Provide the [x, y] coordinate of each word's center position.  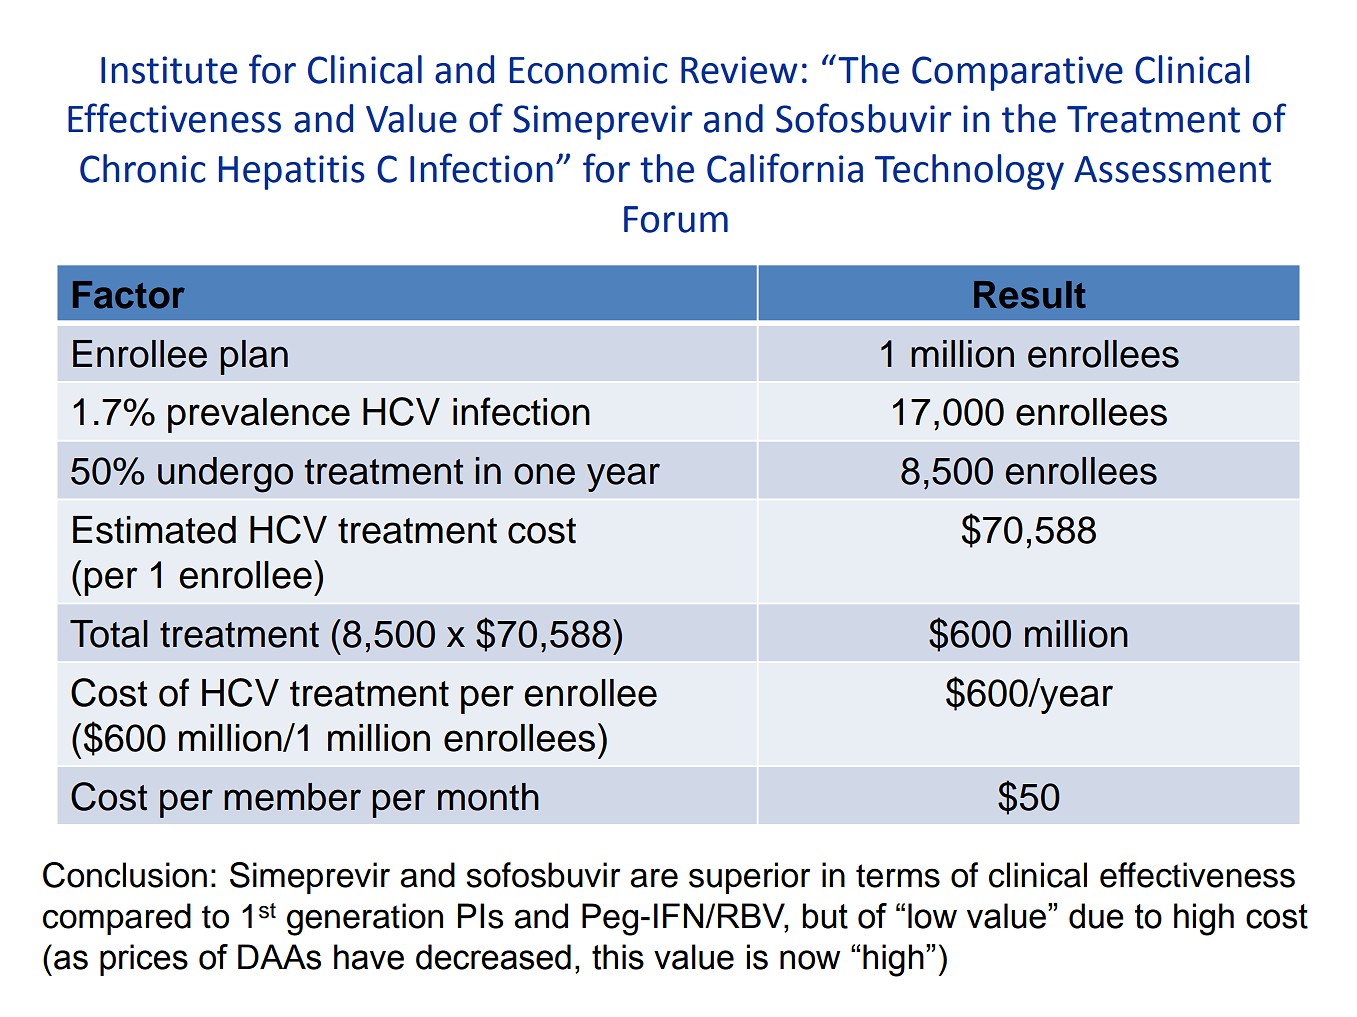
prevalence [259, 415]
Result [1030, 295]
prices [144, 960]
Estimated [154, 530]
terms [898, 876]
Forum [676, 219]
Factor [129, 295]
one [544, 474]
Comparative [1017, 73]
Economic [589, 70]
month [488, 797]
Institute [169, 70]
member [292, 797]
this [618, 957]
